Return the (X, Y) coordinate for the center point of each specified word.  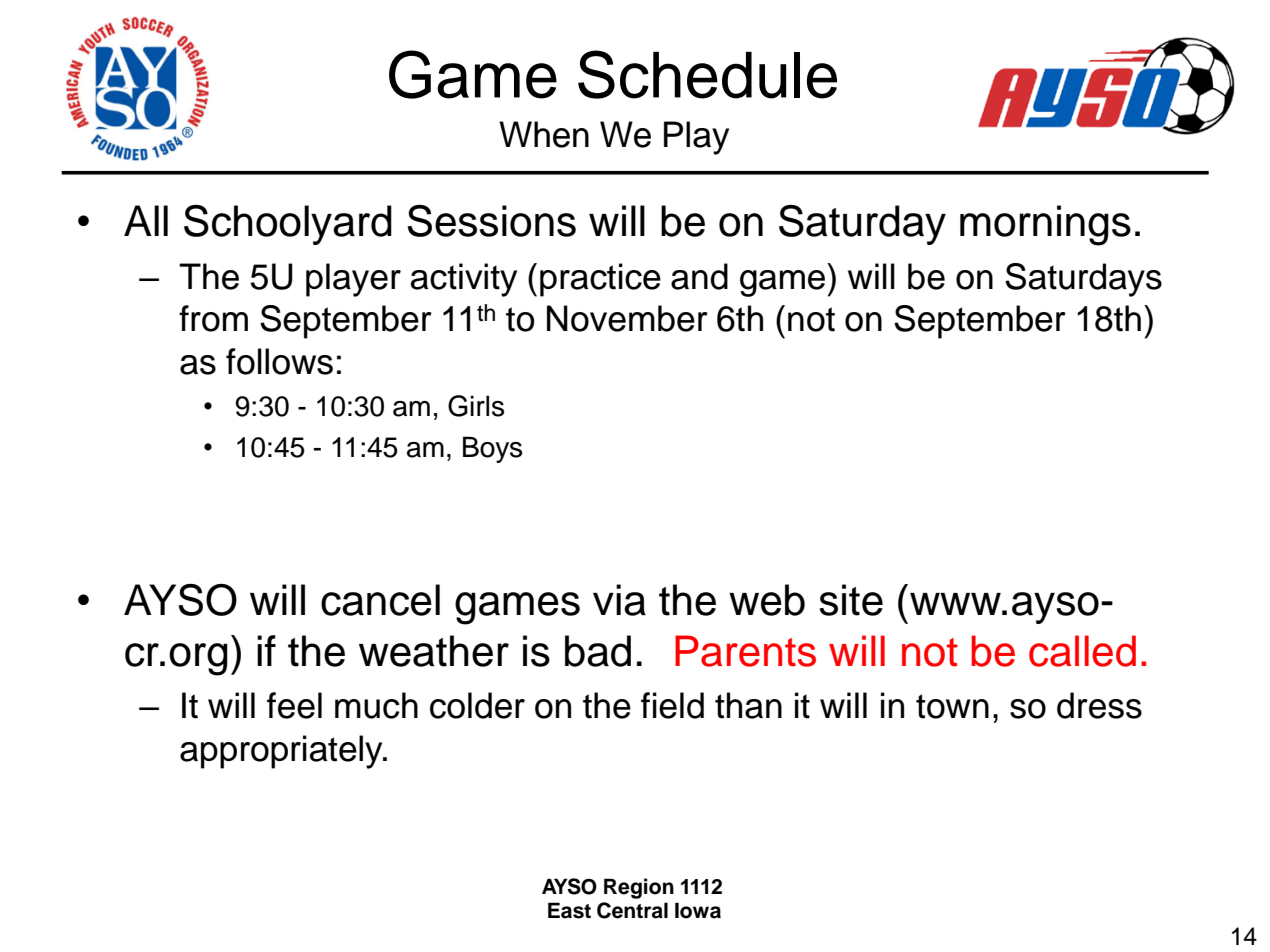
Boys (492, 449)
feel (294, 705)
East (569, 910)
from (213, 318)
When (544, 134)
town (952, 706)
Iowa (698, 910)
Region (639, 888)
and (699, 276)
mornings (1045, 225)
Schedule (707, 74)
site (851, 600)
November (627, 318)
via (619, 600)
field (672, 705)
